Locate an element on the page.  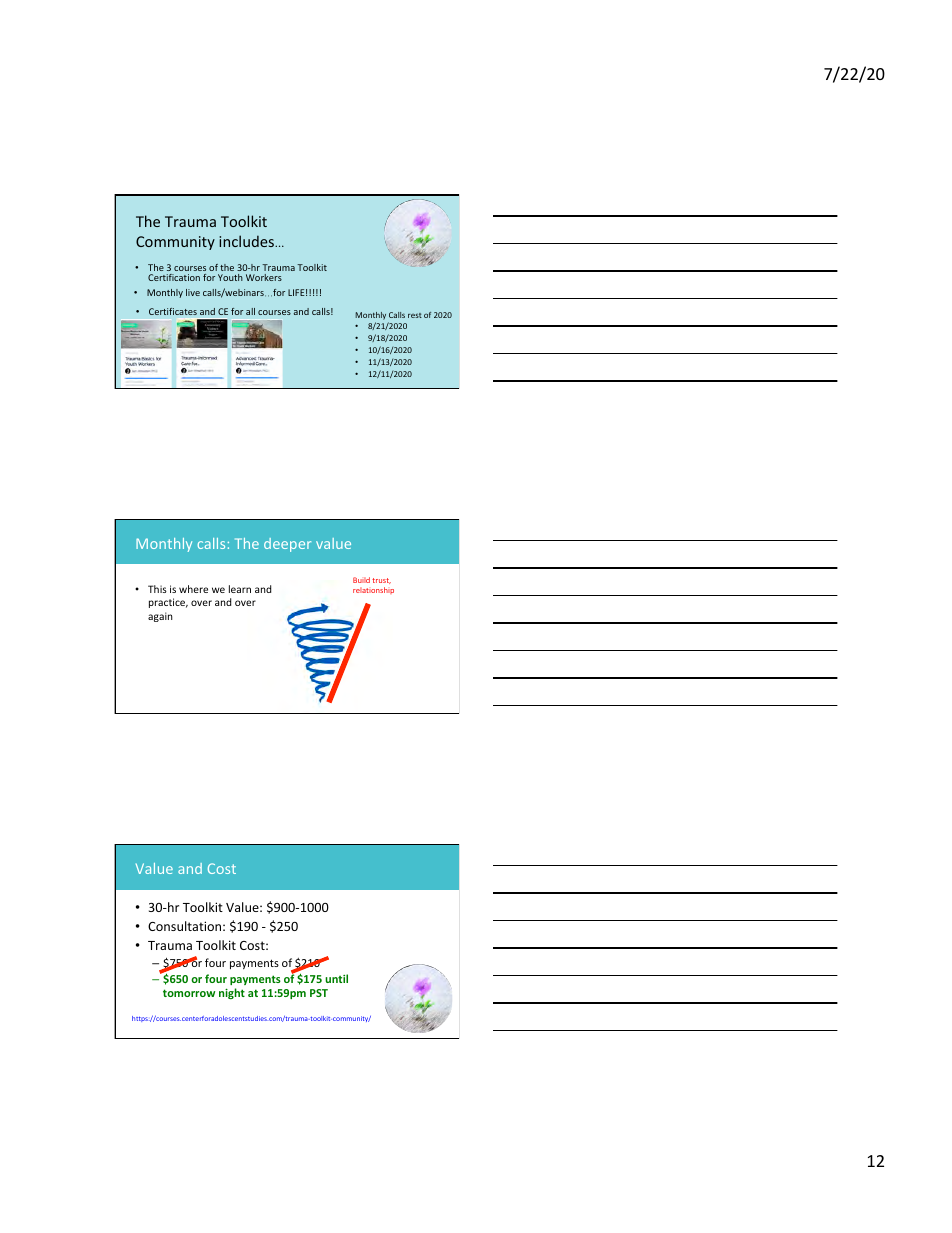
rest is located at coordinates (415, 315).
